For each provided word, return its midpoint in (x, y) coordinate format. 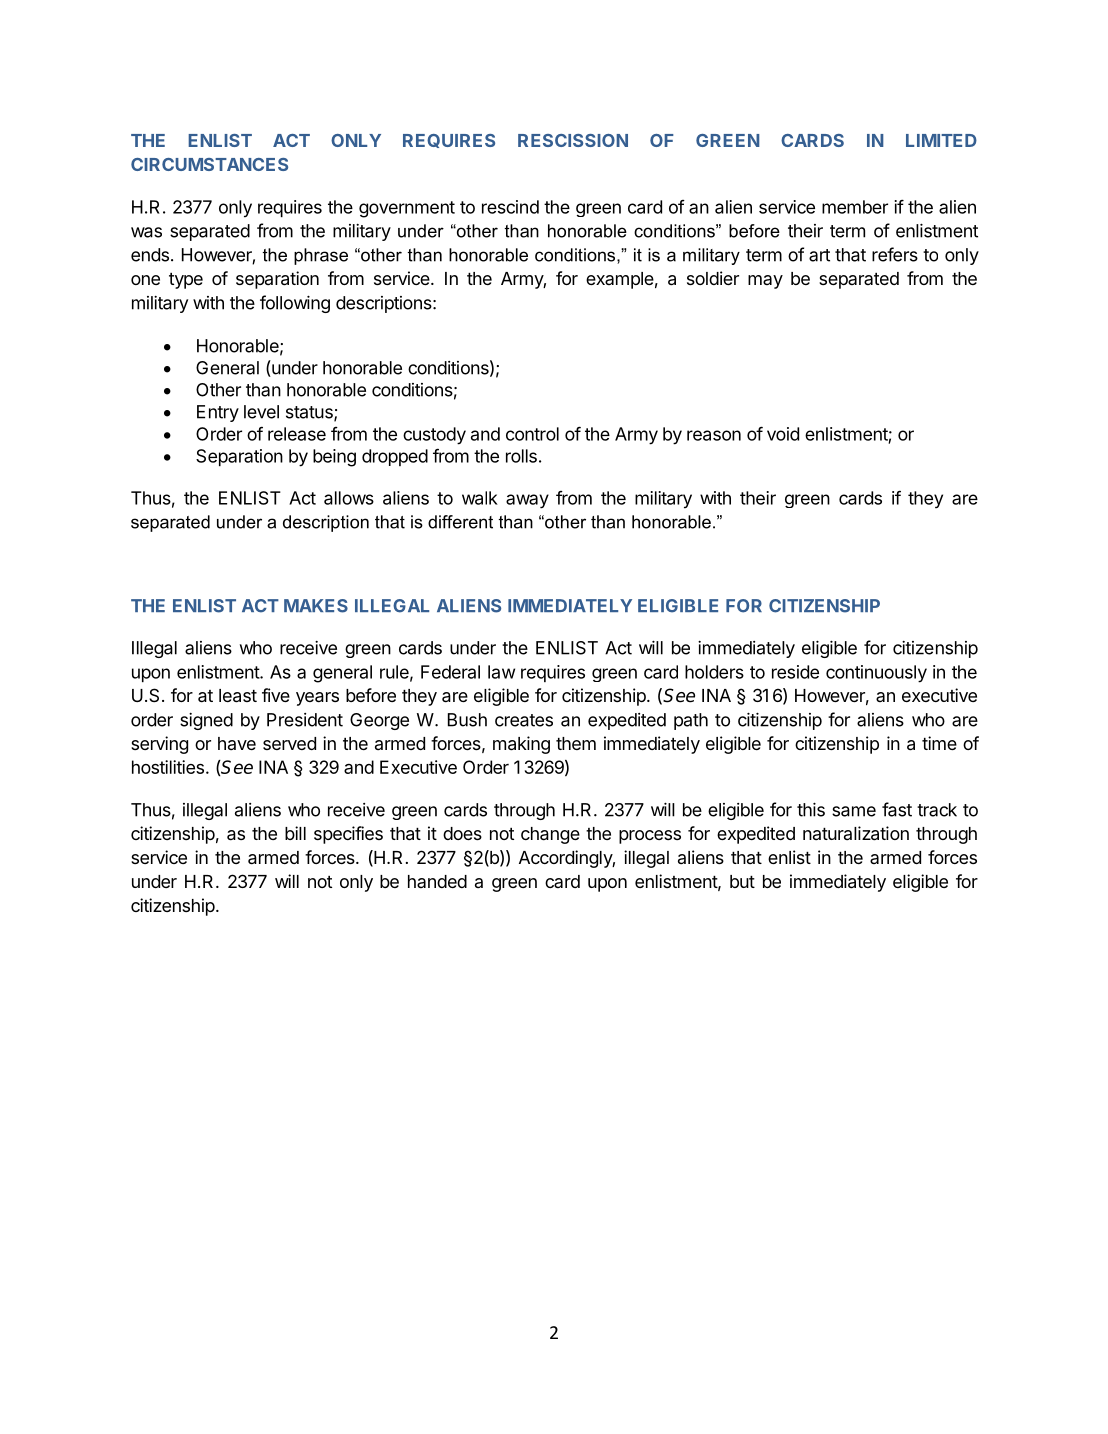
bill (295, 833)
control (532, 434)
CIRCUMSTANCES (209, 164)
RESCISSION (573, 140)
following (295, 304)
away (527, 501)
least (238, 696)
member (855, 207)
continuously (876, 674)
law (501, 672)
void (783, 434)
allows (349, 498)
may (765, 282)
